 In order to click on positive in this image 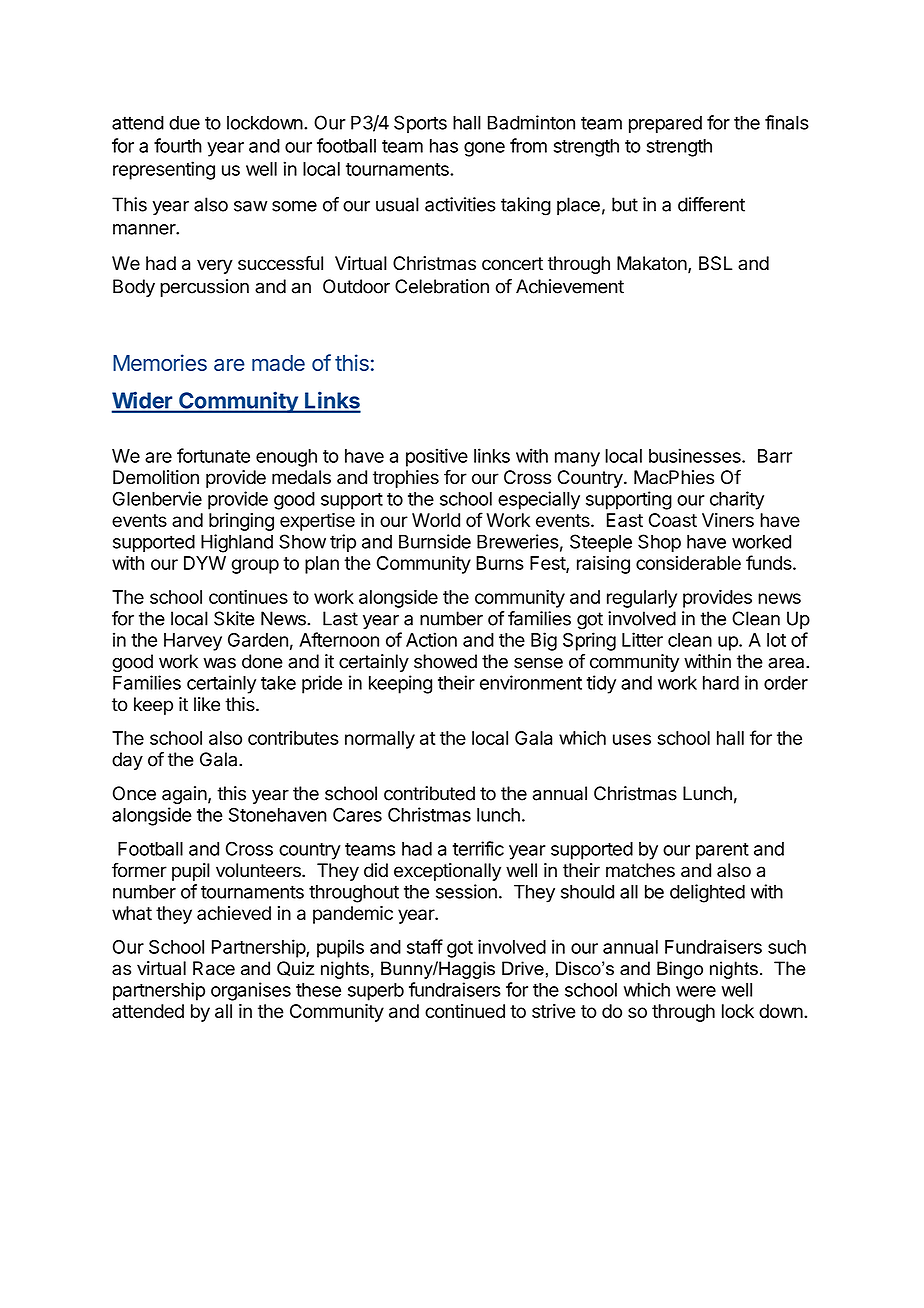, I will do `click(437, 457)`.
